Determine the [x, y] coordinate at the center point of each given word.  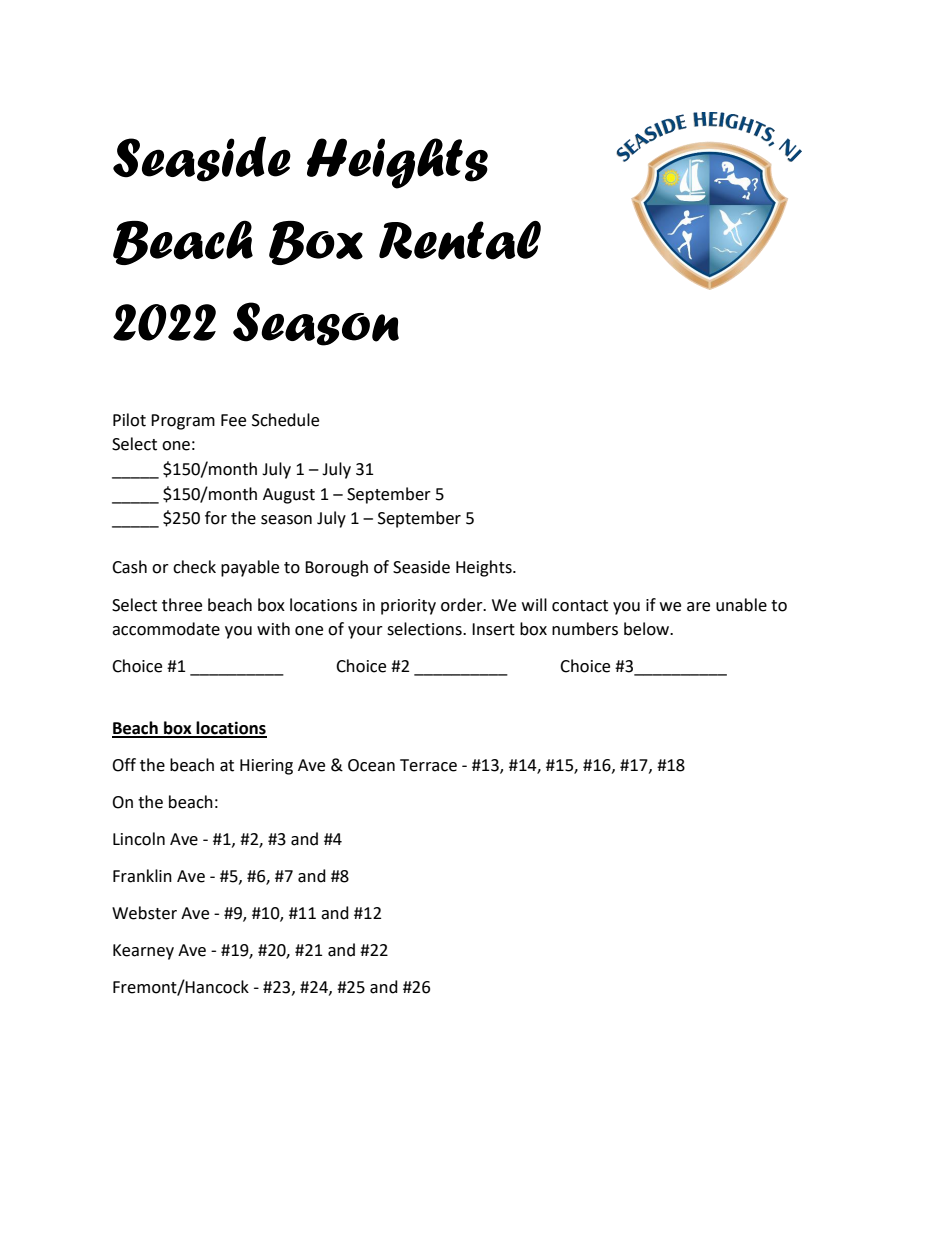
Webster [144, 913]
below [648, 629]
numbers [585, 629]
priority [408, 607]
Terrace [428, 765]
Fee [233, 420]
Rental [460, 240]
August [289, 496]
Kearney [143, 952]
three [182, 605]
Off [124, 765]
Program [183, 422]
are [698, 607]
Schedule [285, 420]
